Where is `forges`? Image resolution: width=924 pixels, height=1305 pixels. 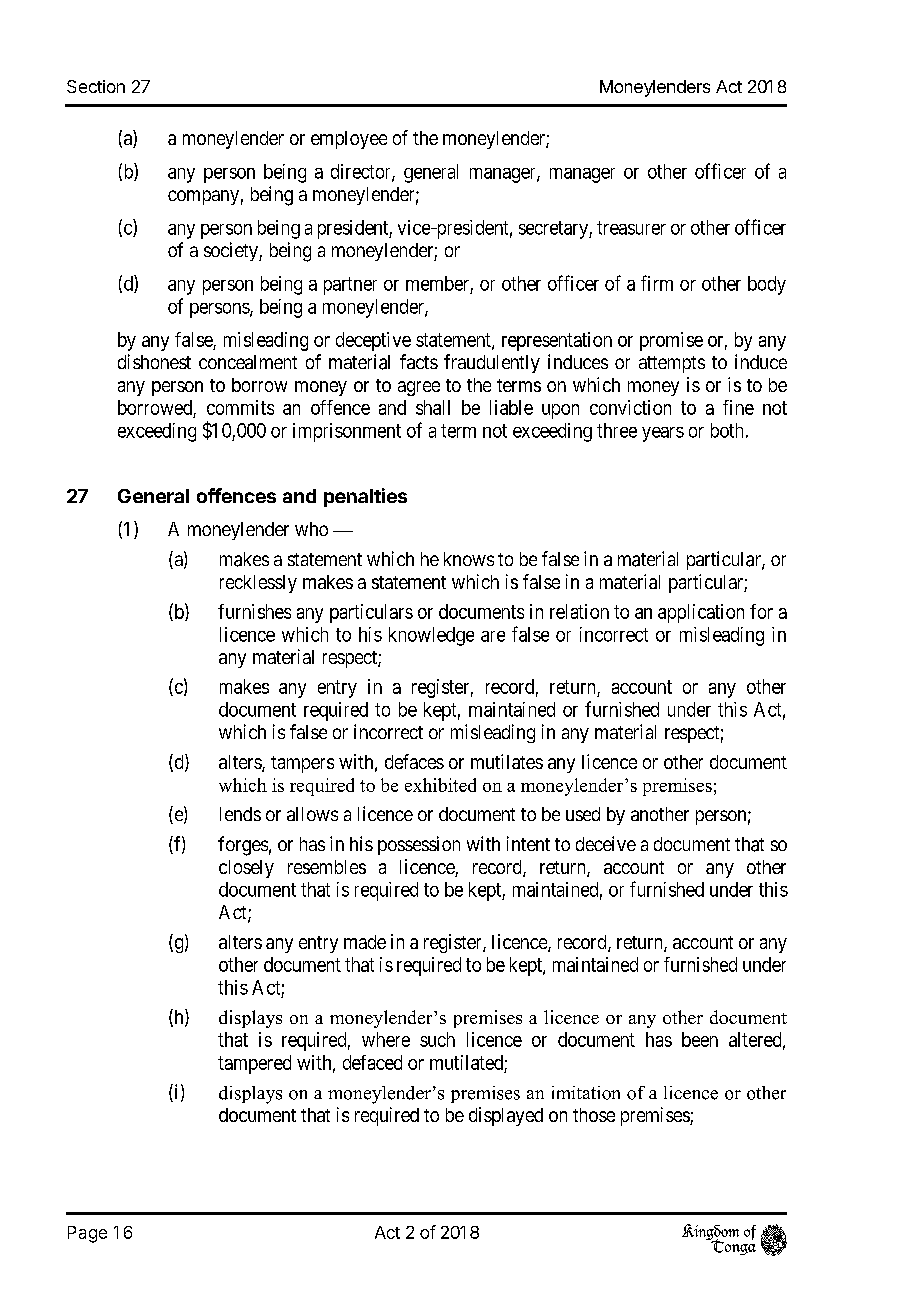
forges is located at coordinates (243, 846).
